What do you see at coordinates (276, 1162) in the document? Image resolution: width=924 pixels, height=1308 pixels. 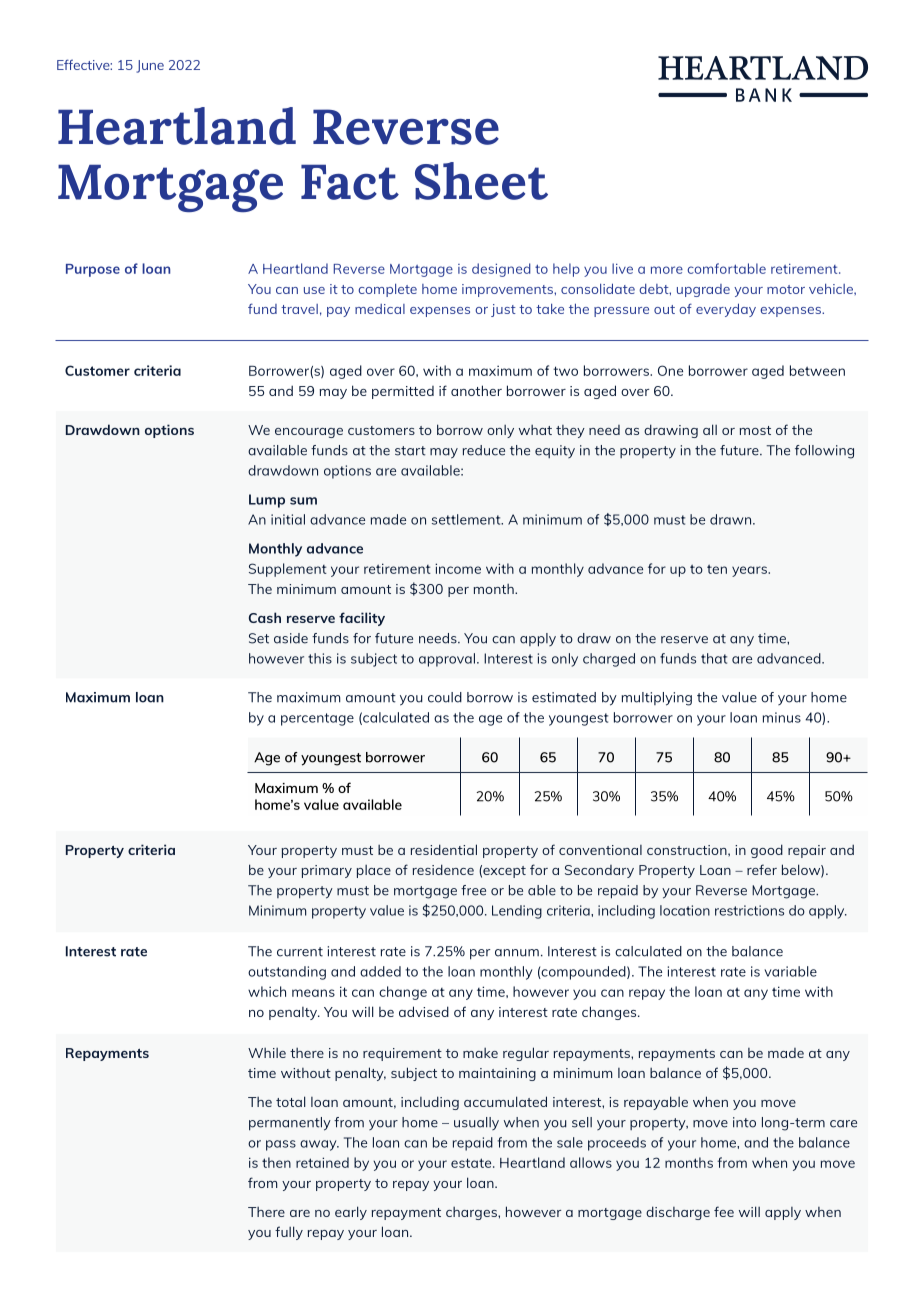 I see `then` at bounding box center [276, 1162].
